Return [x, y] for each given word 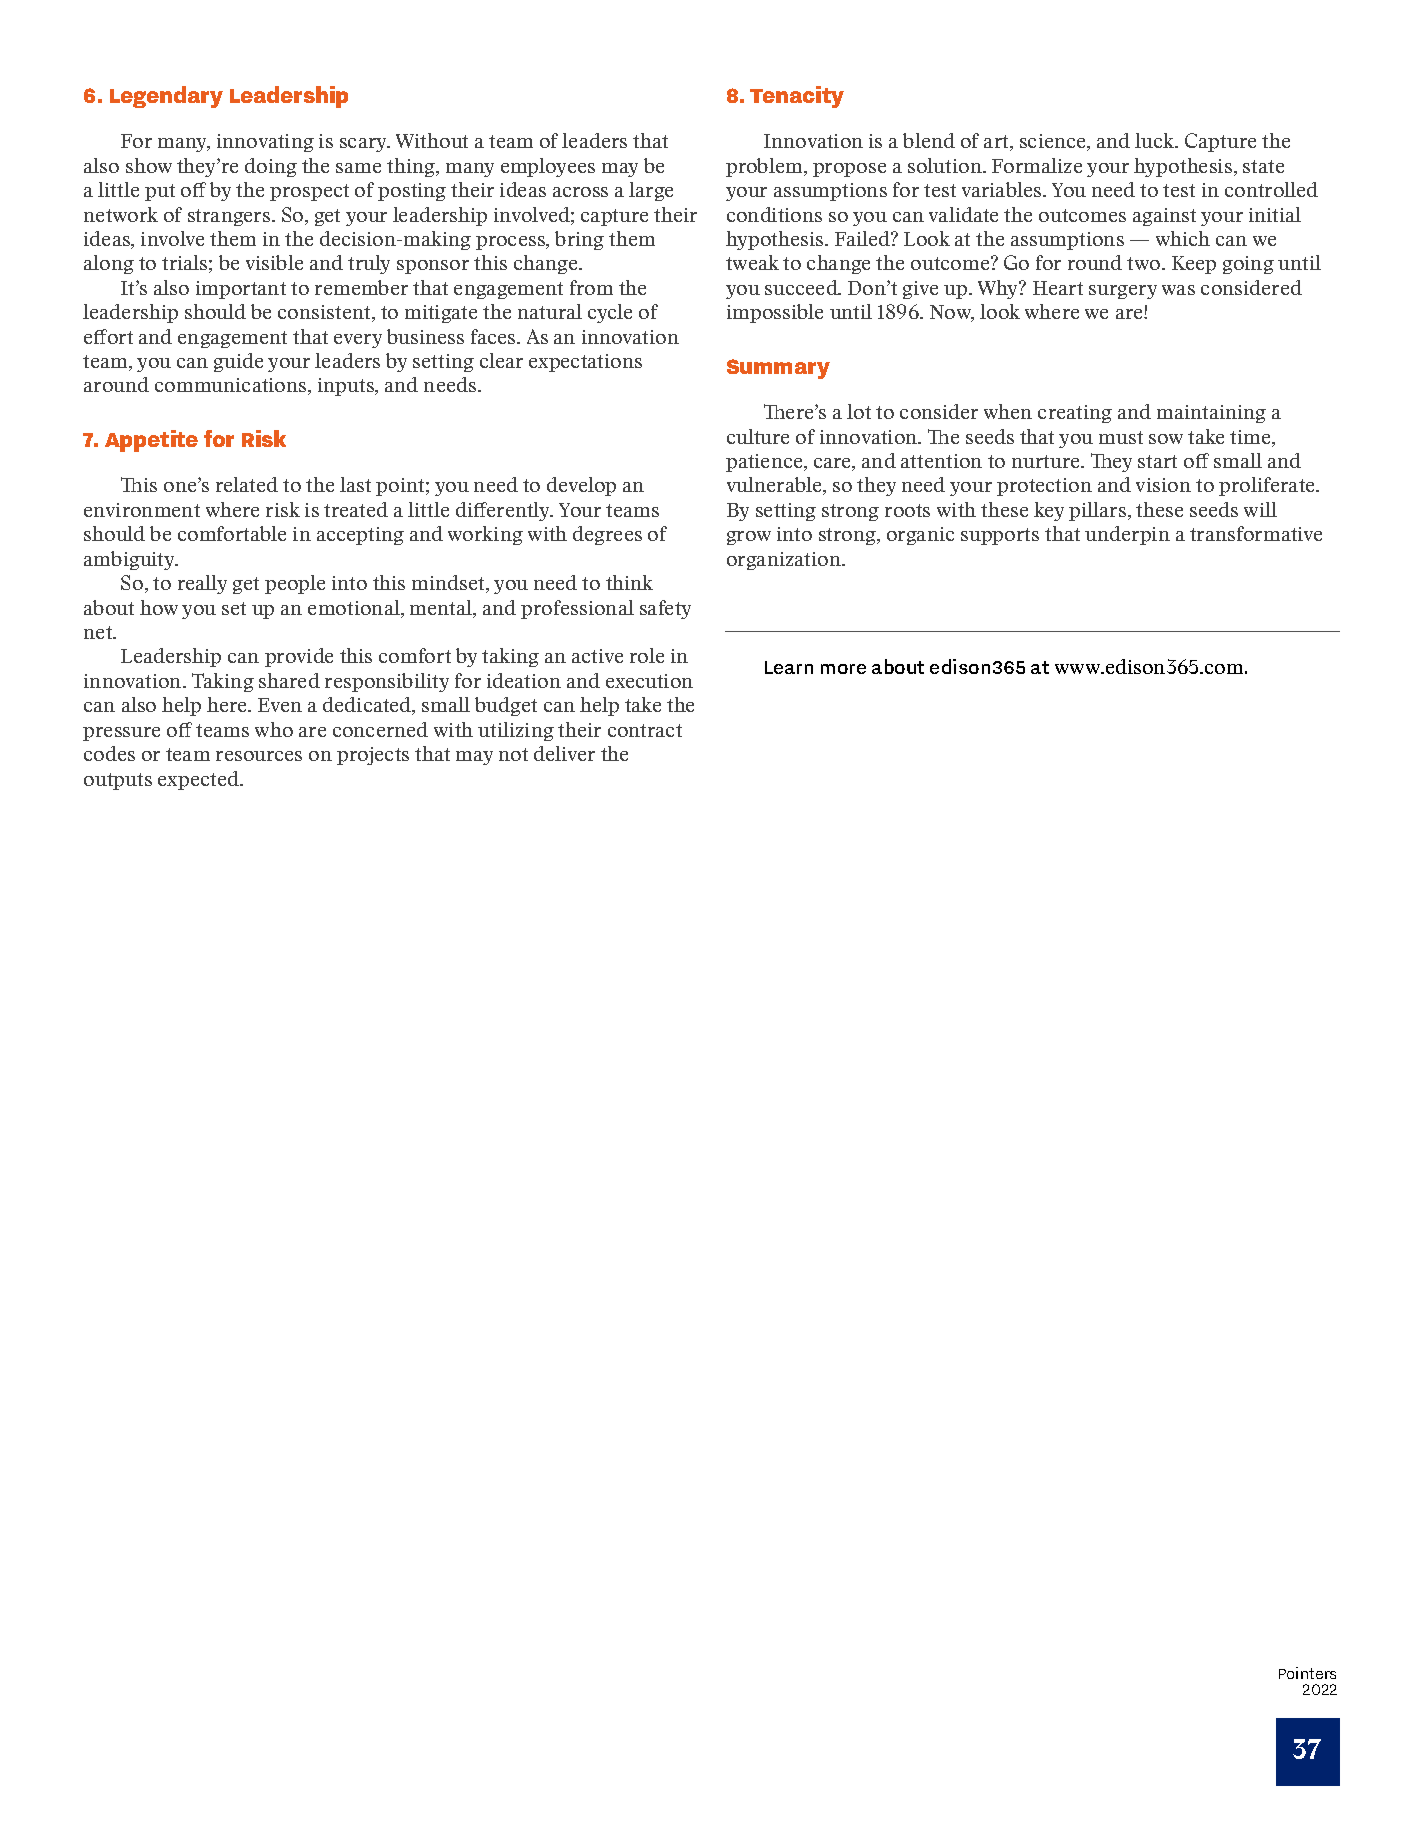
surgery [1123, 292]
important [241, 290]
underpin [1127, 535]
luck [1156, 140]
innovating [265, 143]
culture [758, 436]
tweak [752, 262]
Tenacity [797, 97]
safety [665, 609]
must [1121, 437]
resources [259, 756]
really [202, 584]
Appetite [151, 441]
